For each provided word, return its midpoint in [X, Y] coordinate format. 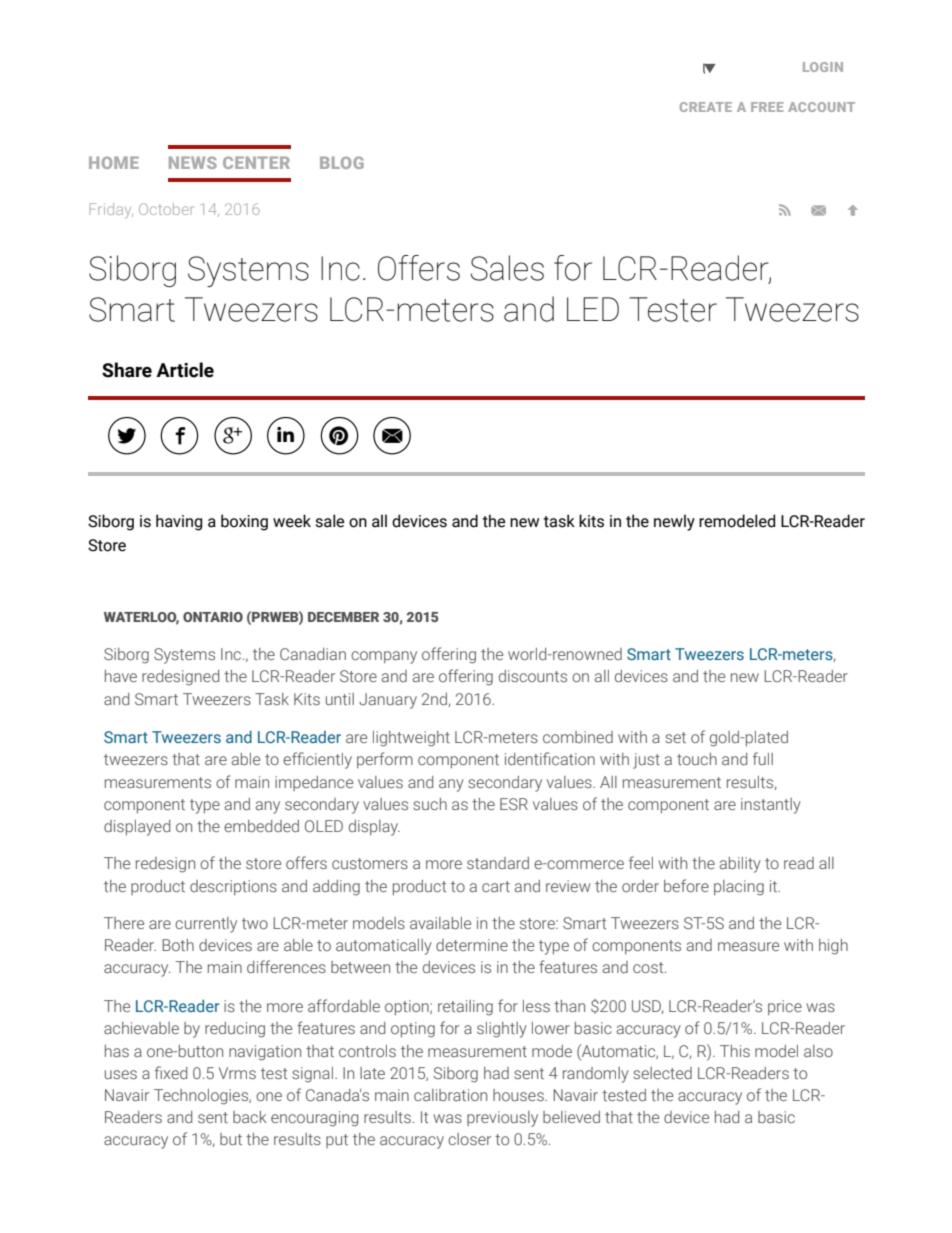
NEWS [193, 162]
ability [740, 865]
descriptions [233, 887]
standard [498, 863]
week [292, 521]
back [250, 1117]
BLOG [342, 162]
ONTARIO [213, 617]
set [675, 737]
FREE [767, 107]
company [384, 657]
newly [674, 522]
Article [185, 370]
